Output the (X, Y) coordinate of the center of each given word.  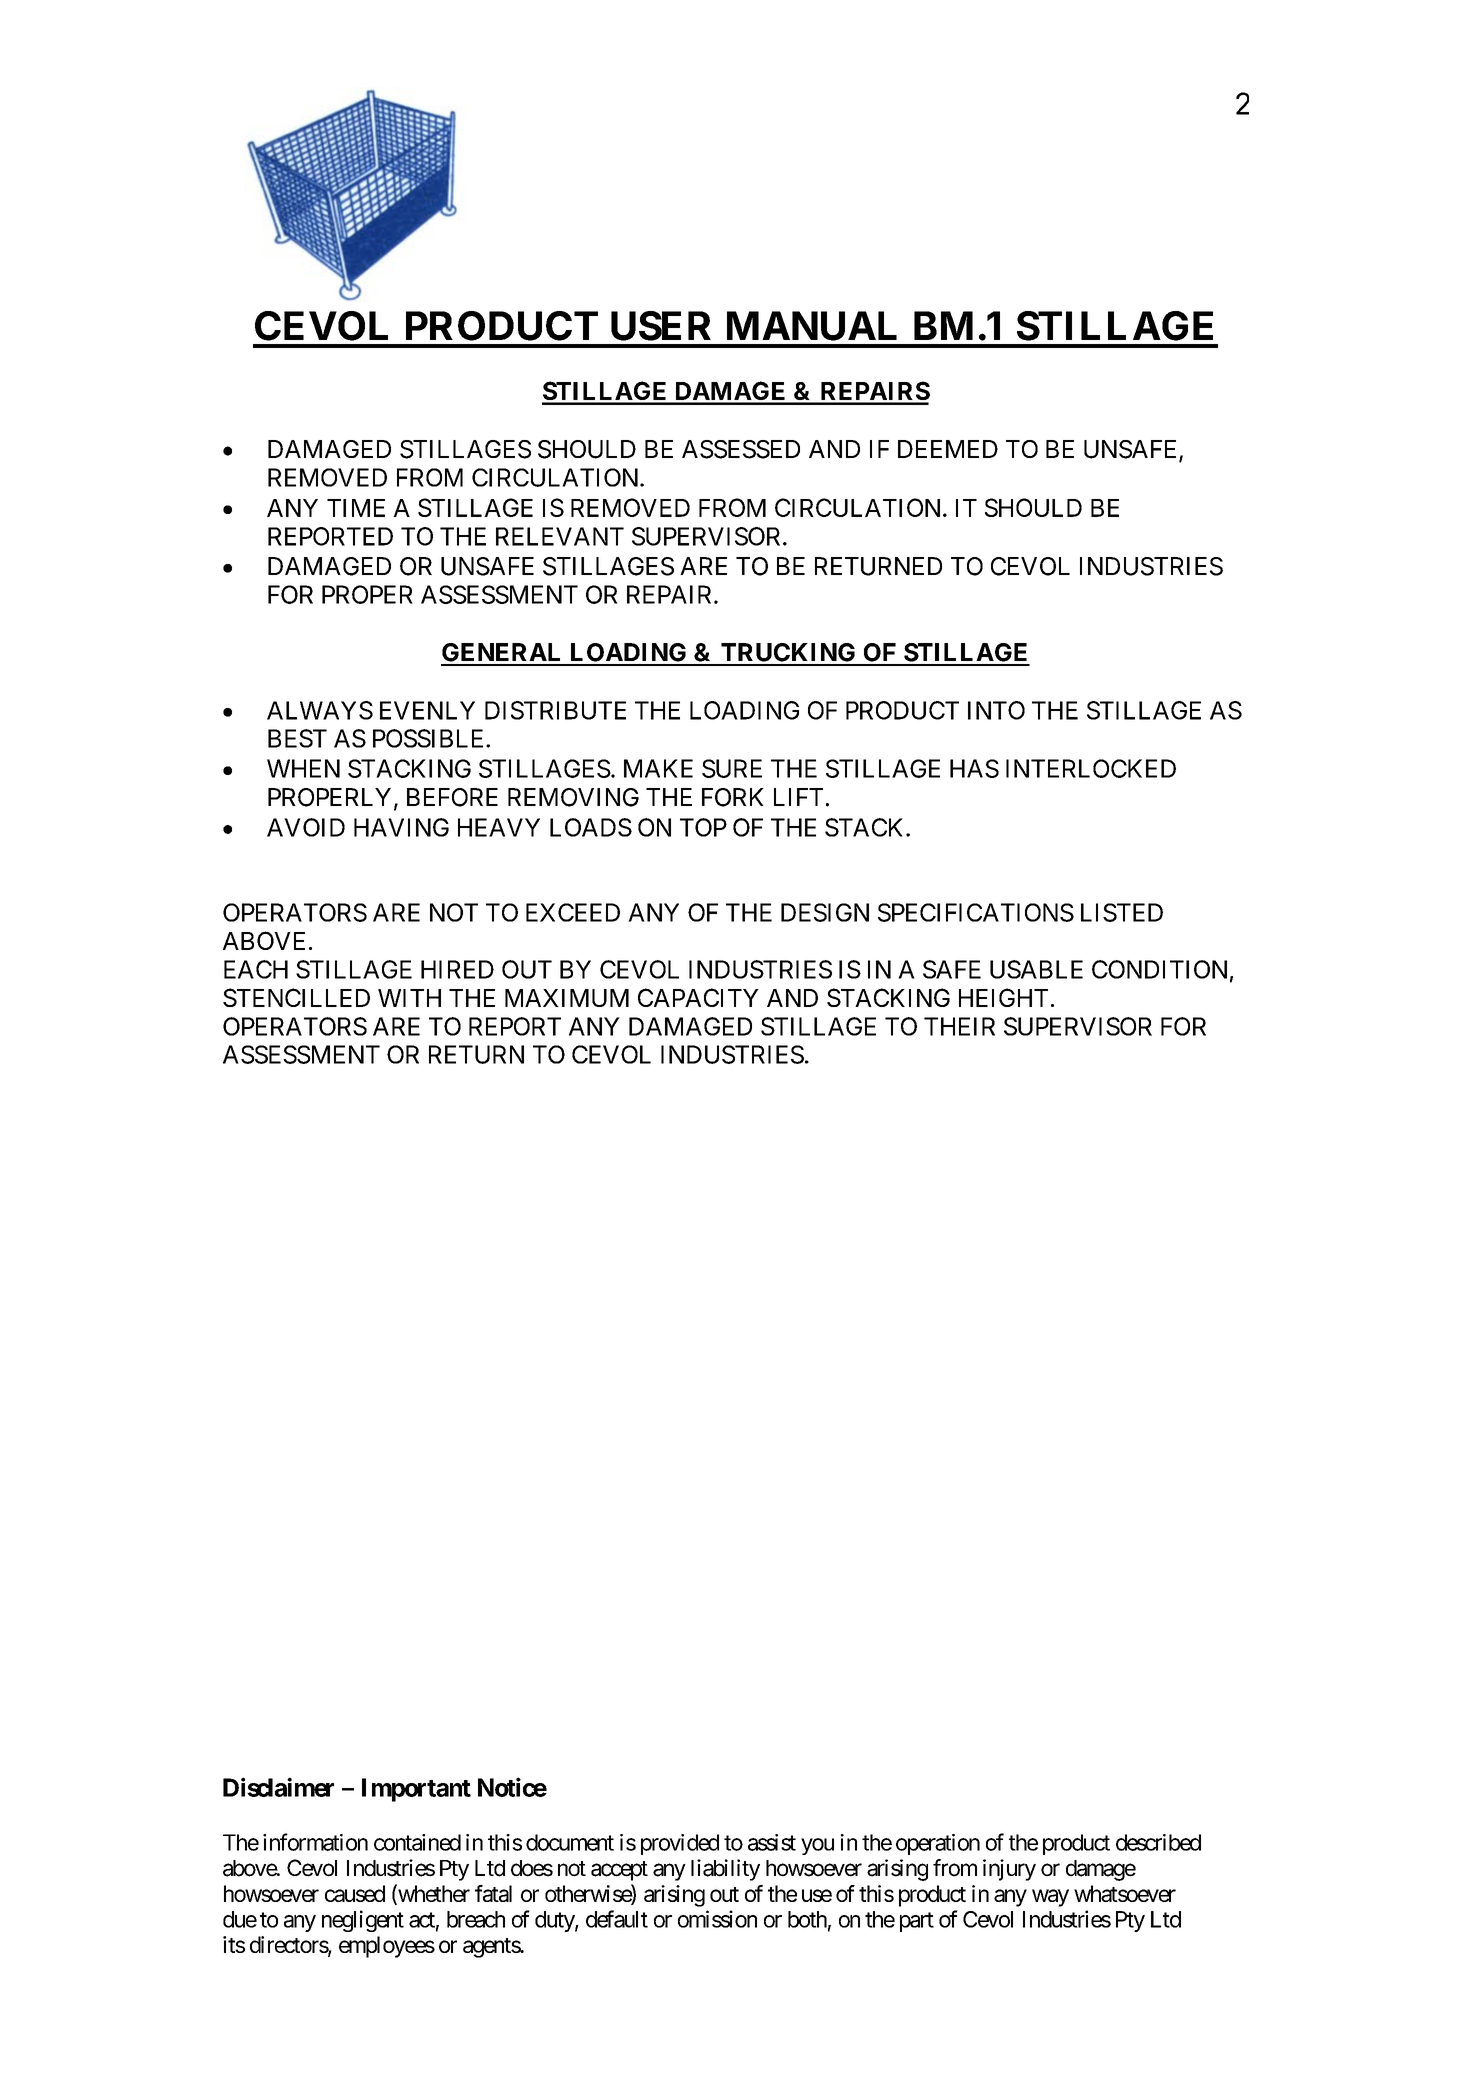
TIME (356, 508)
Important (416, 1790)
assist (772, 1842)
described (1158, 1842)
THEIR (959, 1026)
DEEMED (948, 449)
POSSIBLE (430, 738)
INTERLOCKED (1091, 768)
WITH (409, 998)
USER (661, 326)
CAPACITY (698, 997)
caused (355, 1893)
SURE (732, 768)
